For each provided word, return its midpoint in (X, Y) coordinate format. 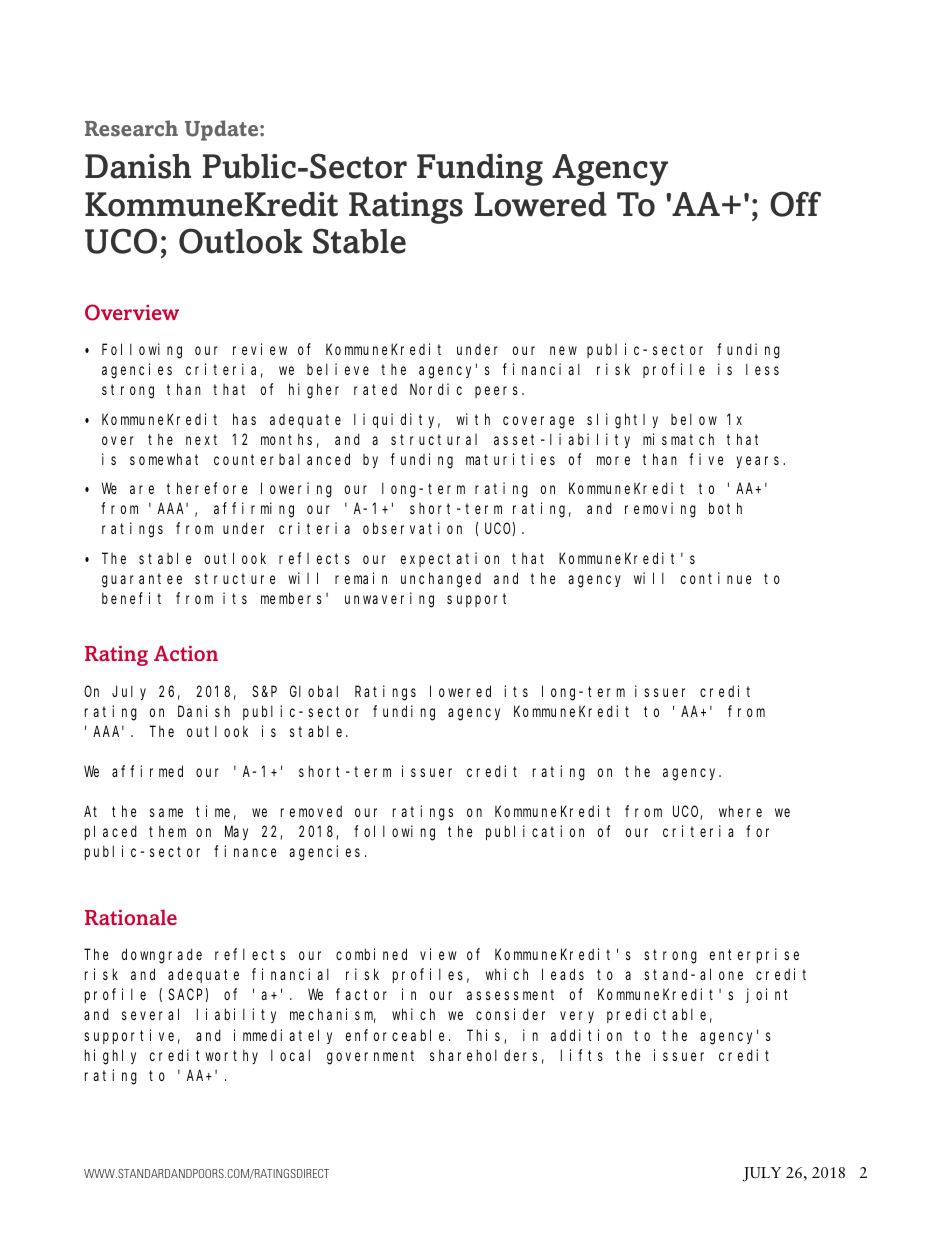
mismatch (678, 439)
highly (110, 1057)
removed (311, 811)
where (740, 811)
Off (795, 204)
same (166, 812)
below (694, 419)
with (473, 419)
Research (131, 128)
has (244, 419)
